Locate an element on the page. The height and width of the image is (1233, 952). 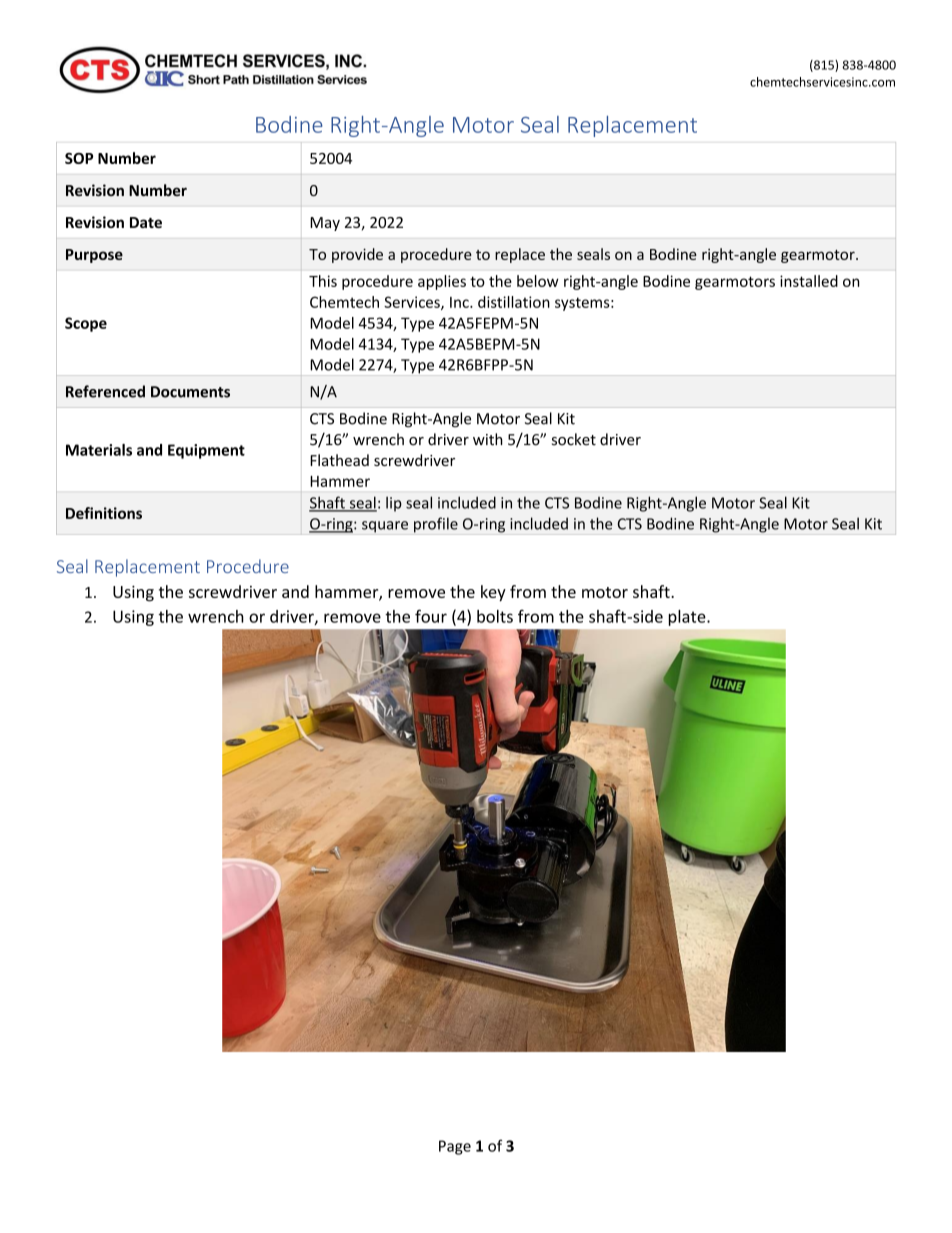
Page is located at coordinates (455, 1147).
